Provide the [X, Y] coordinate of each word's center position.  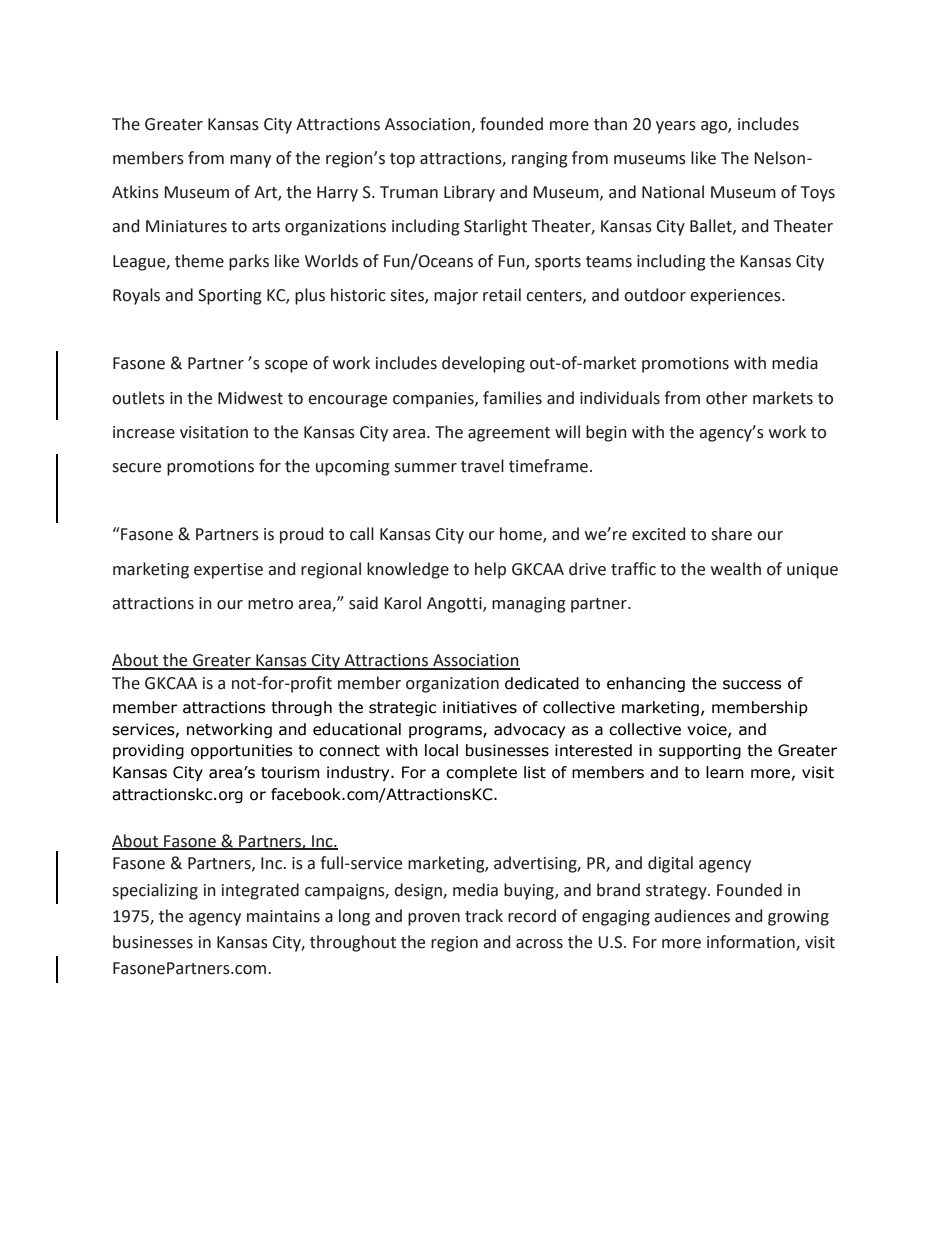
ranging [540, 160]
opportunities [242, 751]
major [456, 297]
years [676, 127]
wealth [736, 569]
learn [725, 772]
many [250, 161]
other [727, 398]
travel [482, 466]
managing [529, 605]
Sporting [230, 297]
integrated [260, 891]
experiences [736, 297]
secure [136, 468]
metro [270, 604]
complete [481, 773]
